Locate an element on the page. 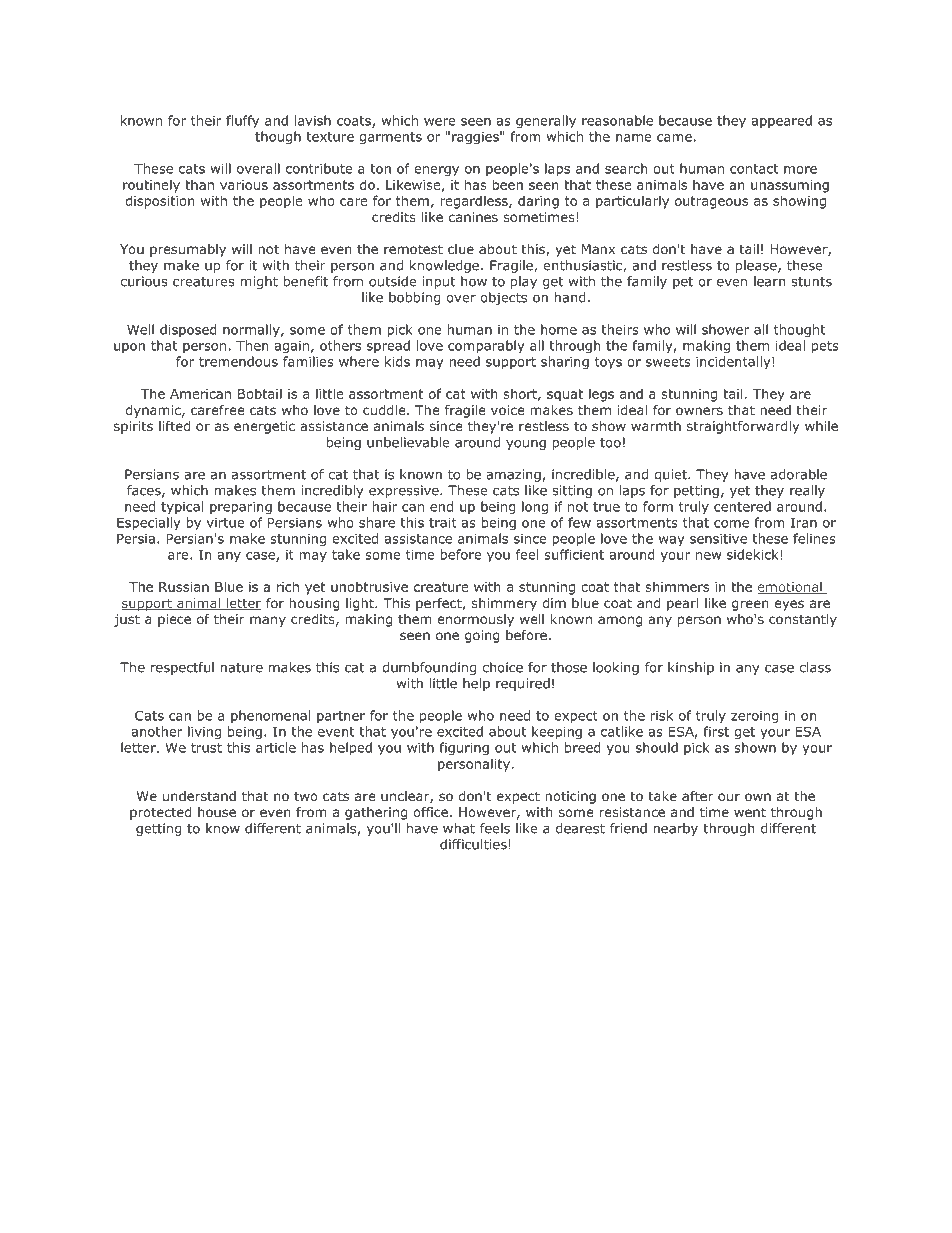 Image resolution: width=952 pixels, height=1233 pixels. what is located at coordinates (459, 828).
